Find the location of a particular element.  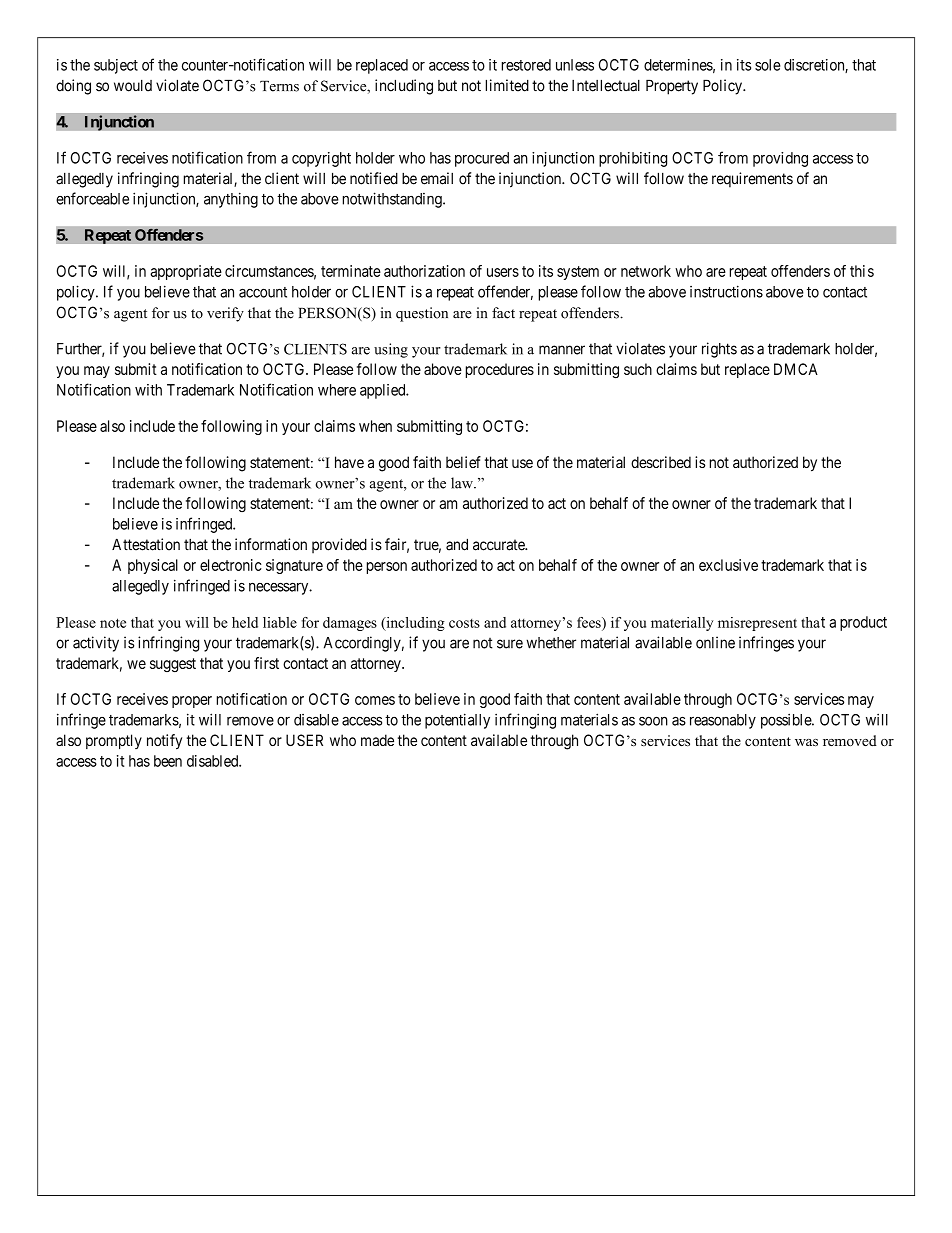

would is located at coordinates (133, 86).
